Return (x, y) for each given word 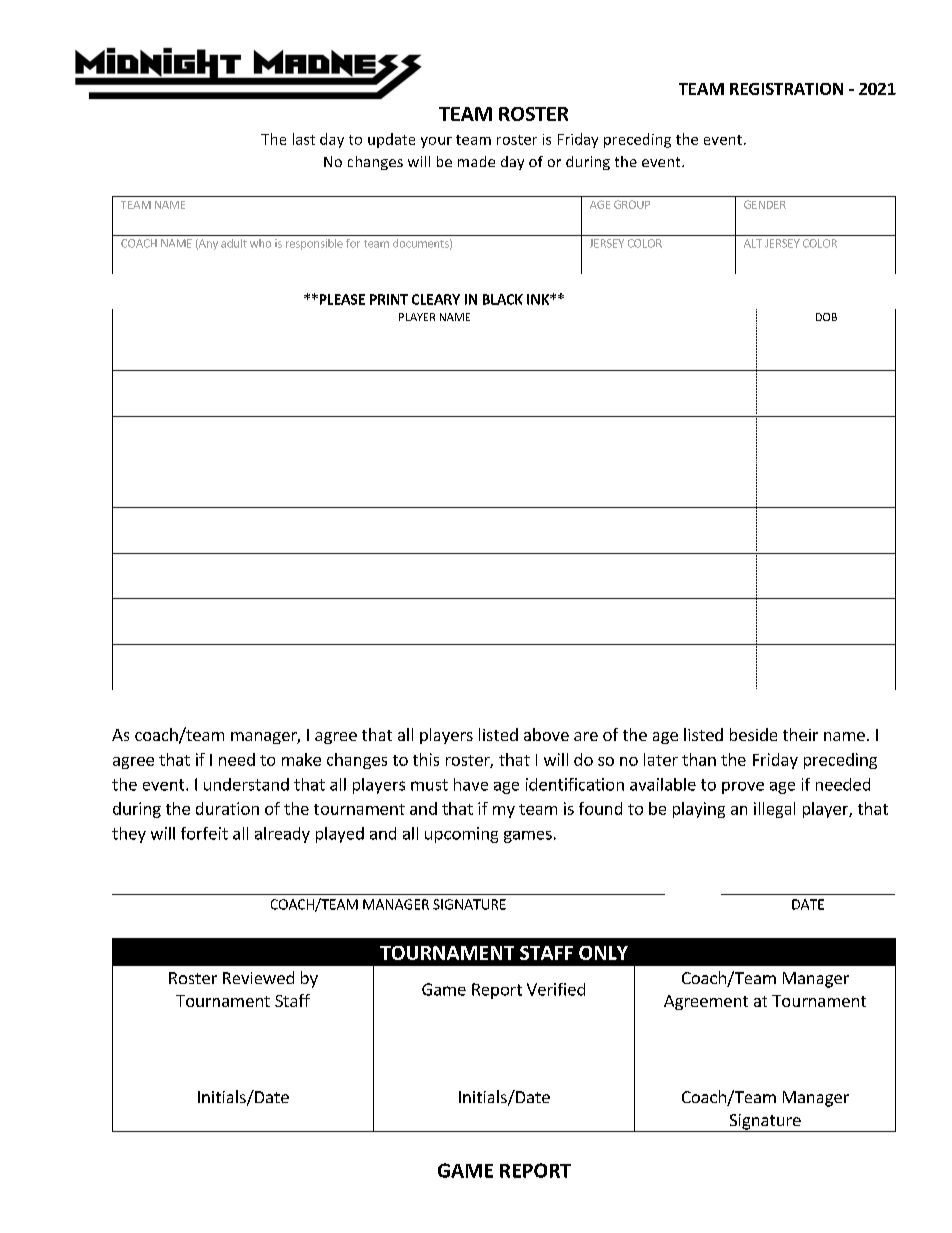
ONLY (603, 953)
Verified (556, 989)
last (304, 139)
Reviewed (258, 977)
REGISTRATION (786, 89)
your (436, 142)
